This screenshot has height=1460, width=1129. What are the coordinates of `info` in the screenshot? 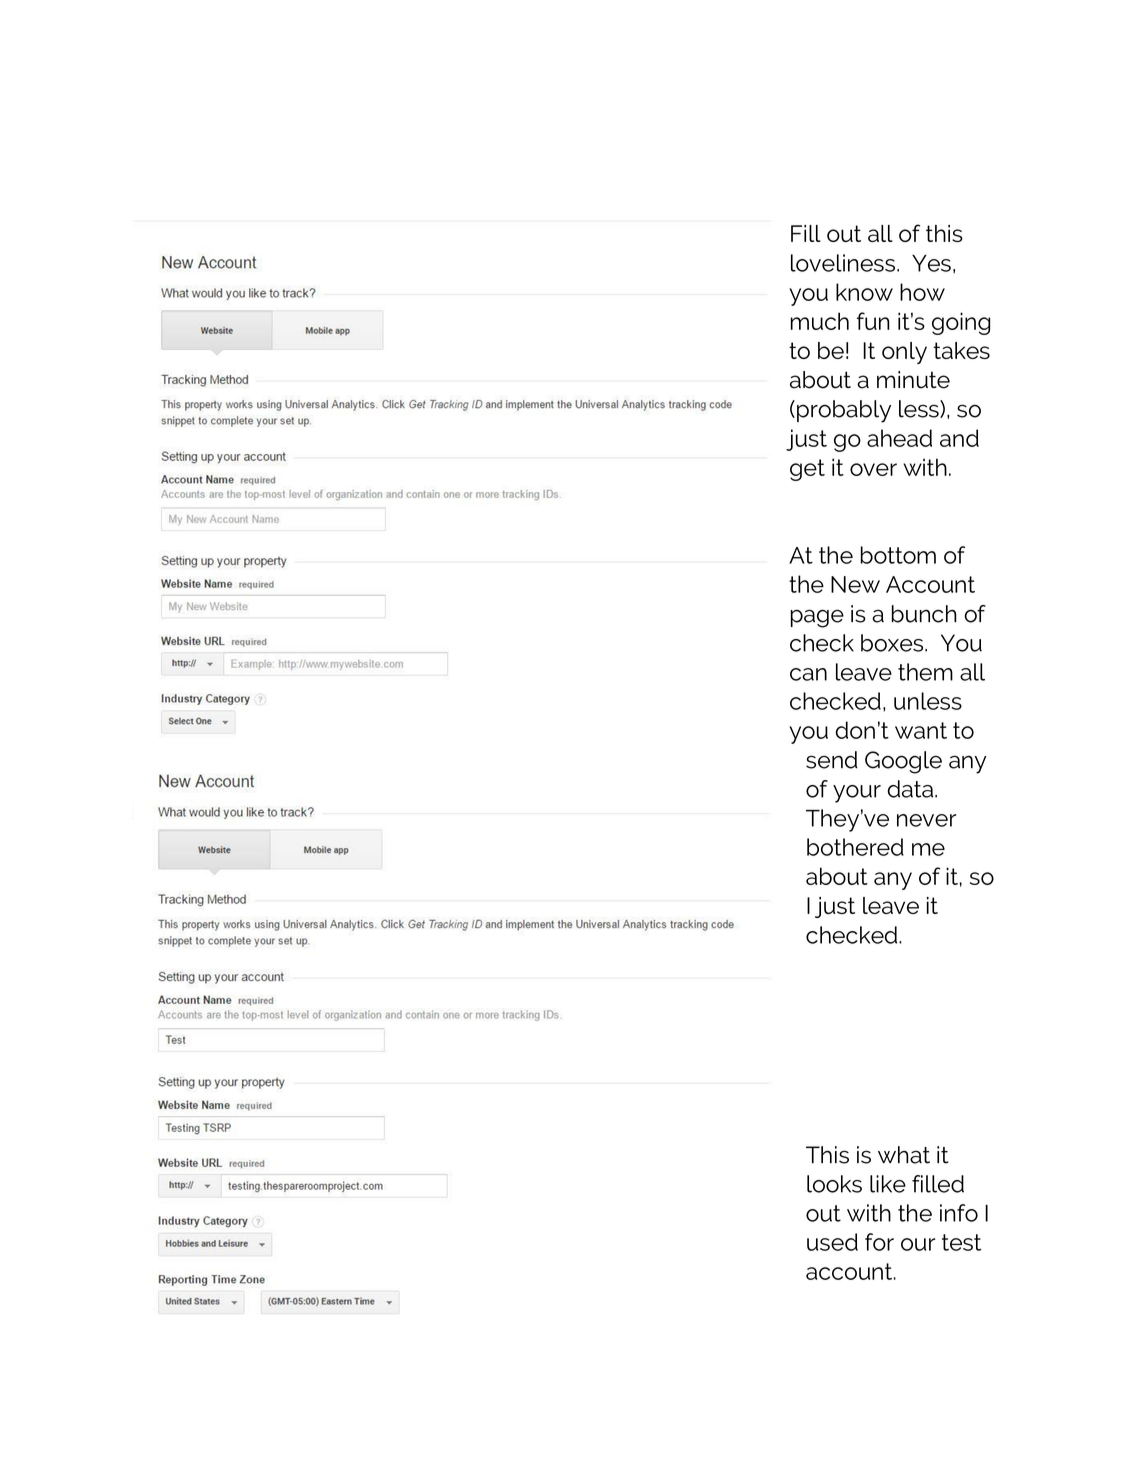 It's located at (959, 1213).
